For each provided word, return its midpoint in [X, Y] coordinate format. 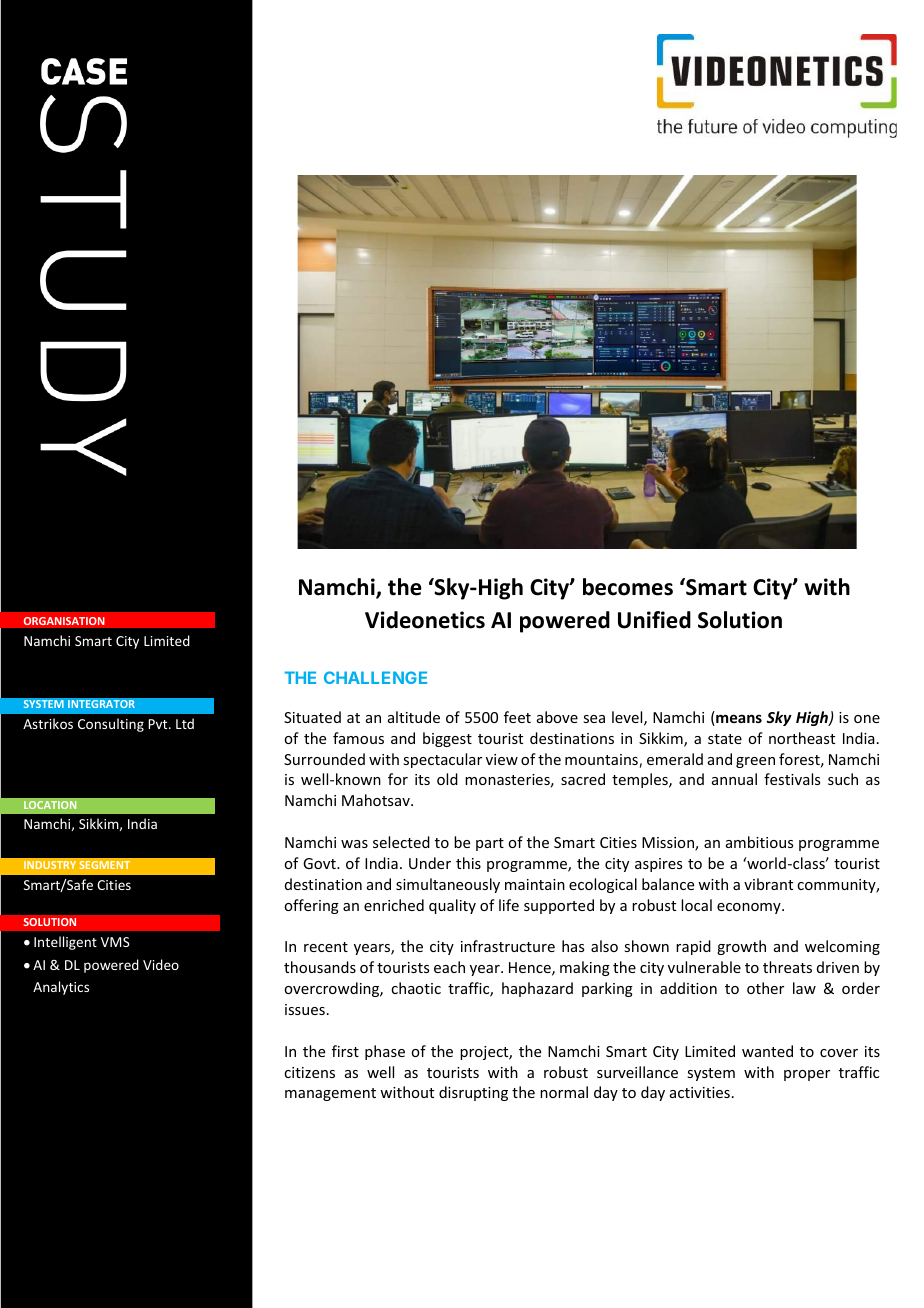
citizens [309, 1072]
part [490, 844]
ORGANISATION [64, 621]
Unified [654, 620]
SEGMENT [105, 865]
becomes [628, 587]
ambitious [759, 842]
